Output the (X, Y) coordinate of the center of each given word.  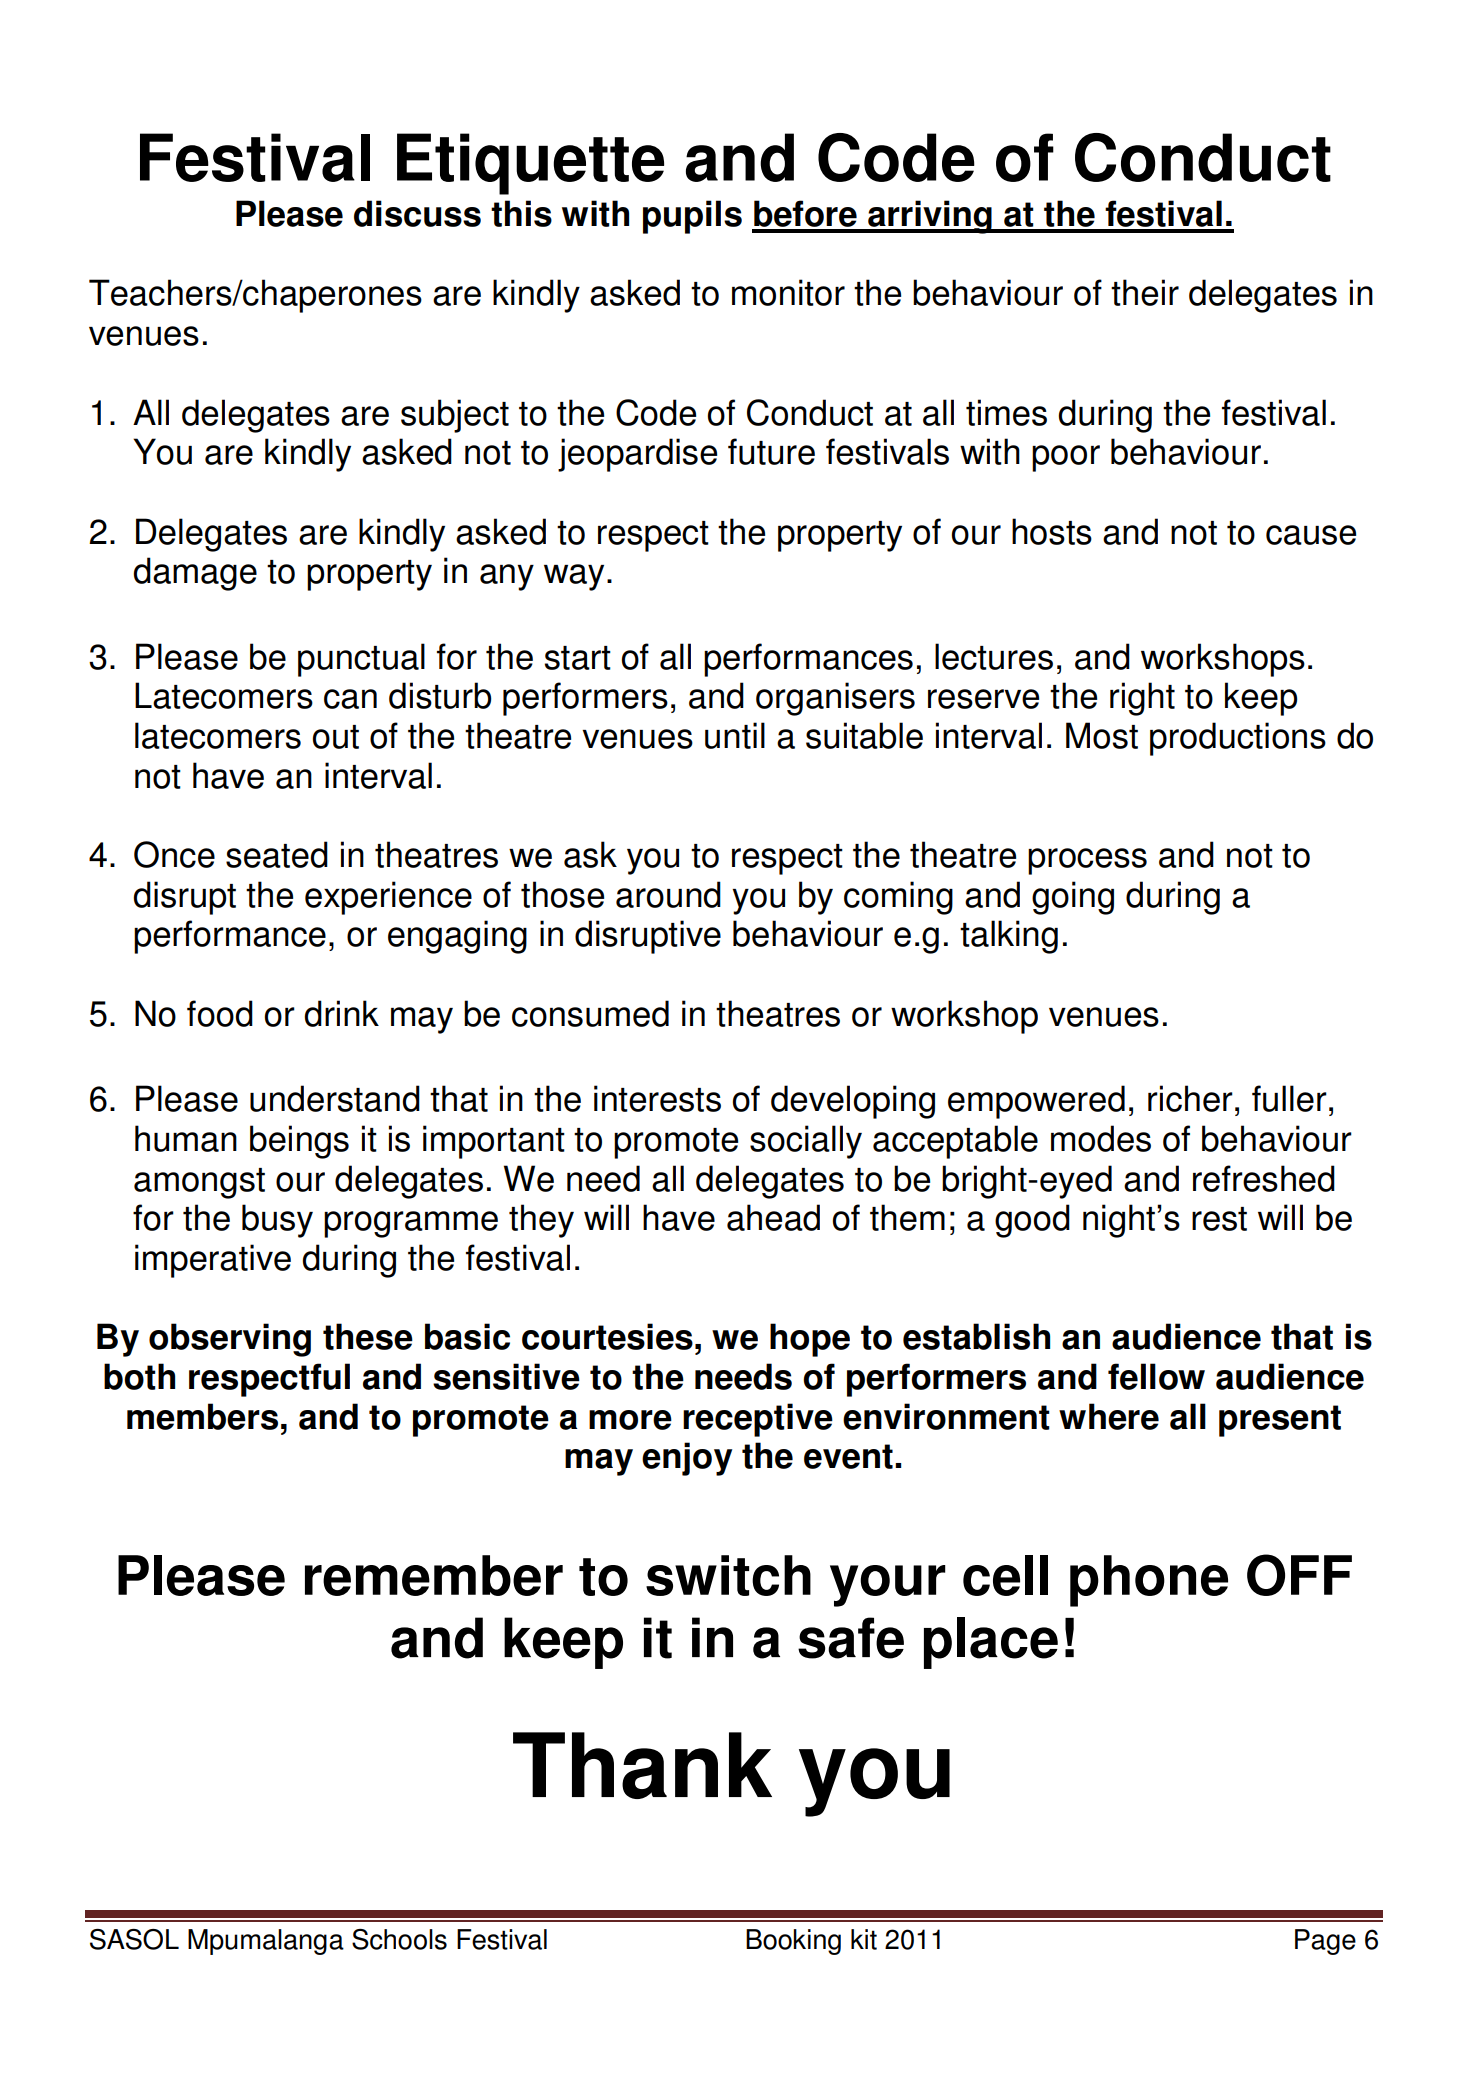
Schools (399, 1939)
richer (1190, 1098)
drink (341, 1013)
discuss (417, 213)
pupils (692, 217)
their (1145, 292)
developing (853, 1102)
